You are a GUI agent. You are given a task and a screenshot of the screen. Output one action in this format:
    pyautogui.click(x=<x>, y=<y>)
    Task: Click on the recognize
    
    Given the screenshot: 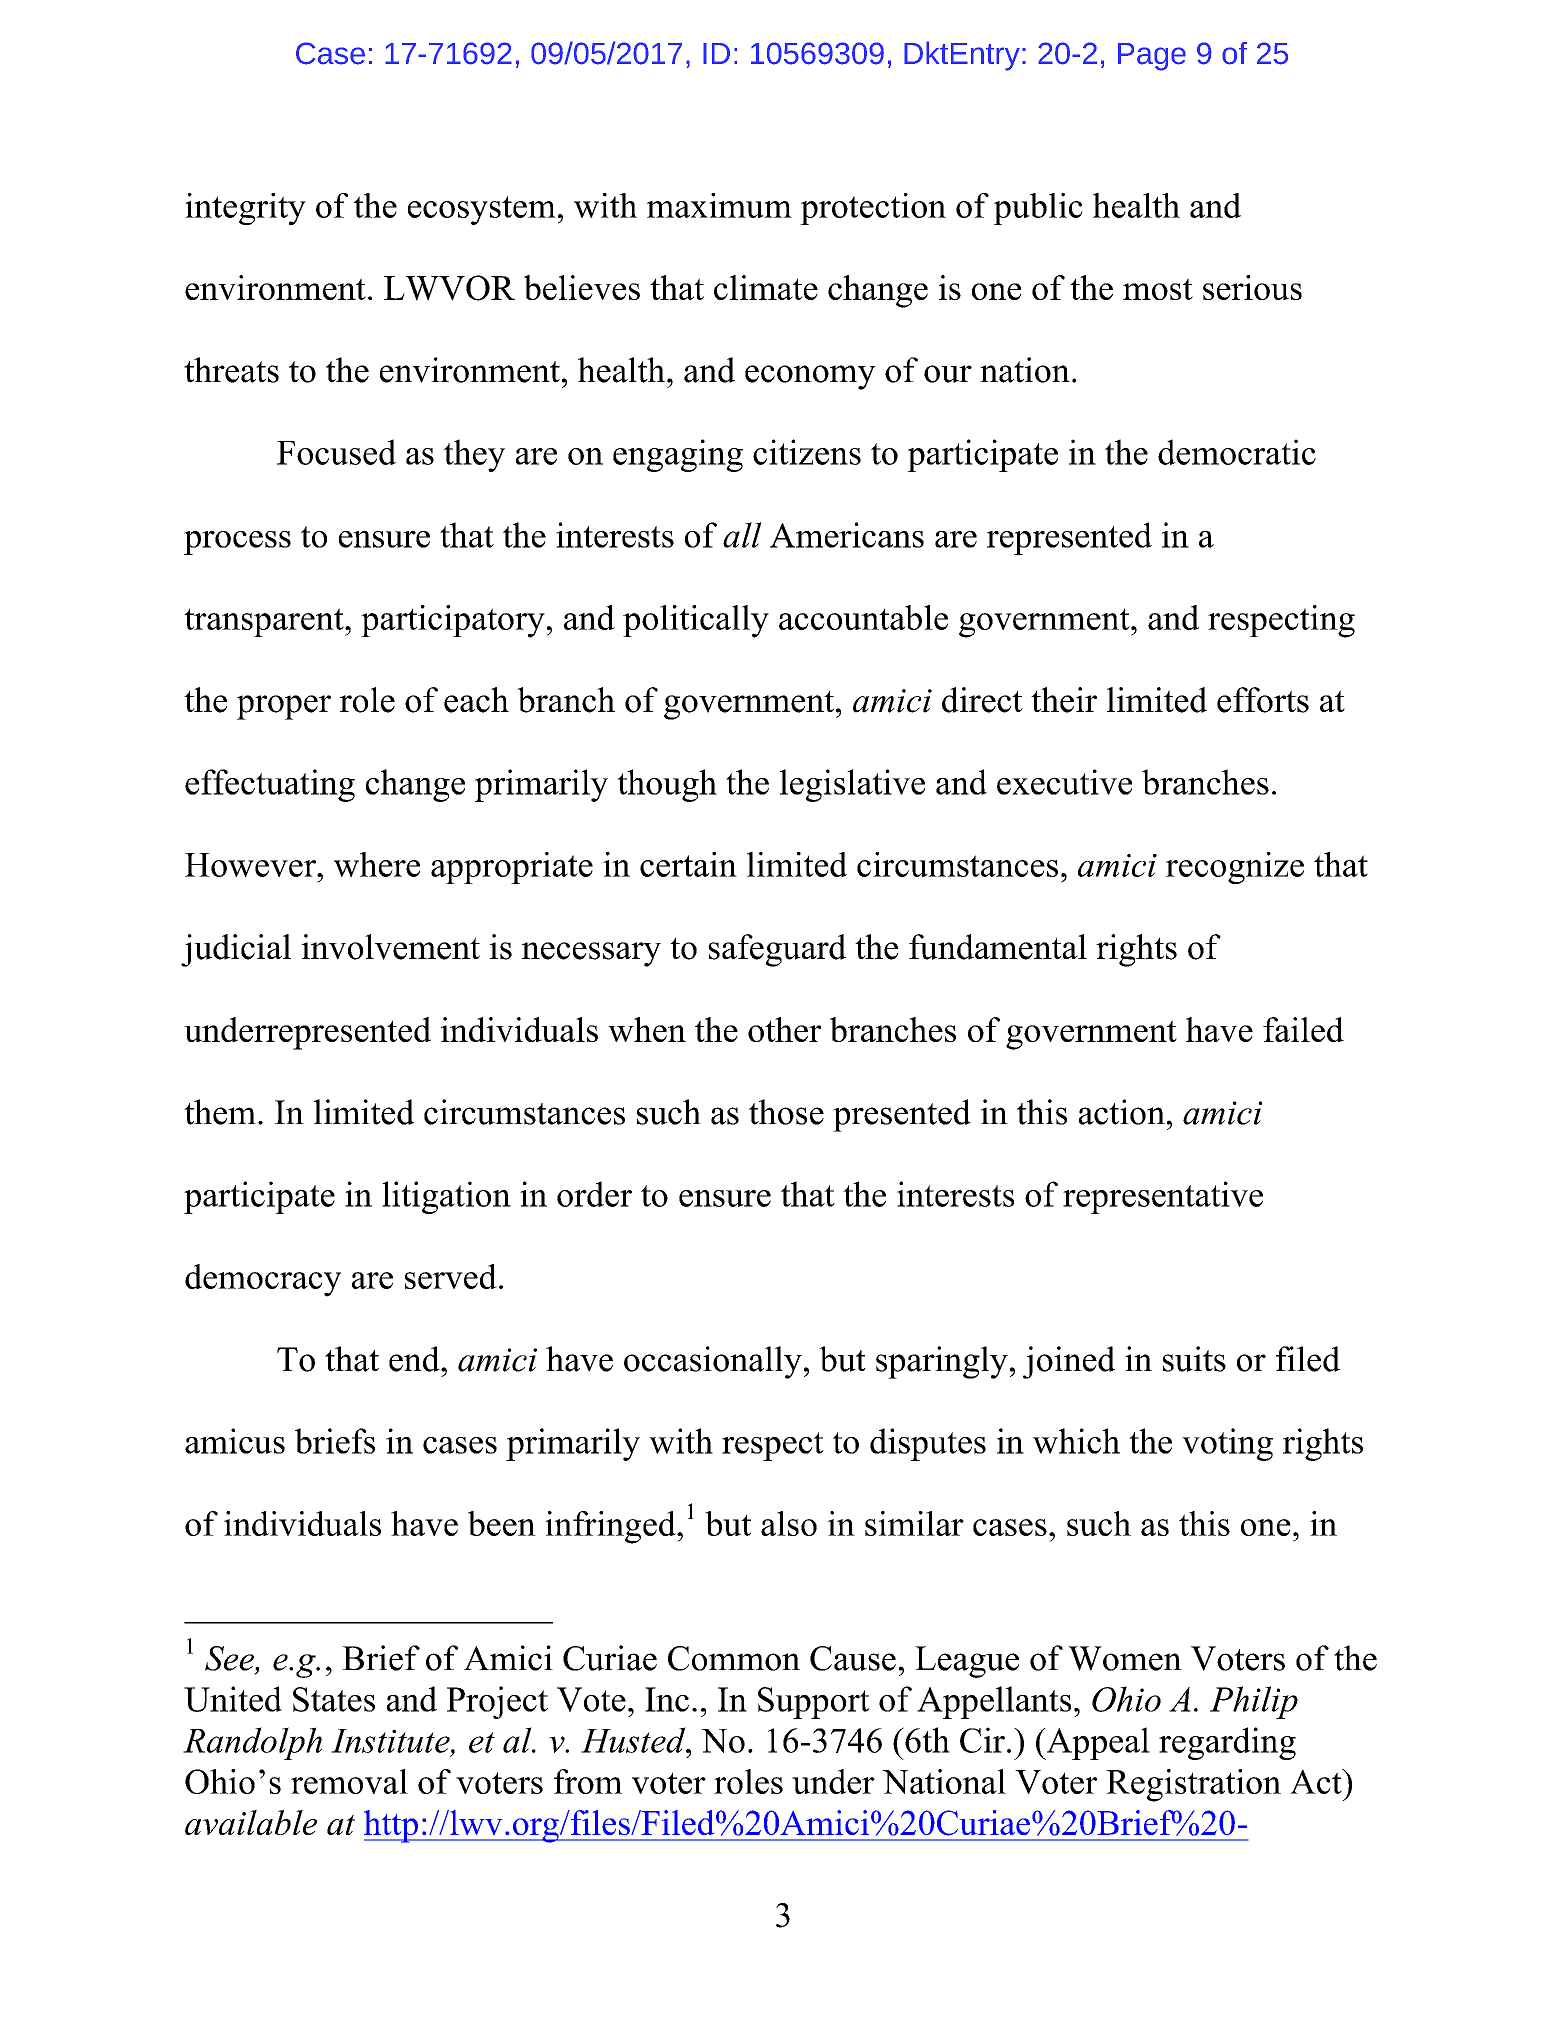 What is the action you would take?
    pyautogui.click(x=1235, y=868)
